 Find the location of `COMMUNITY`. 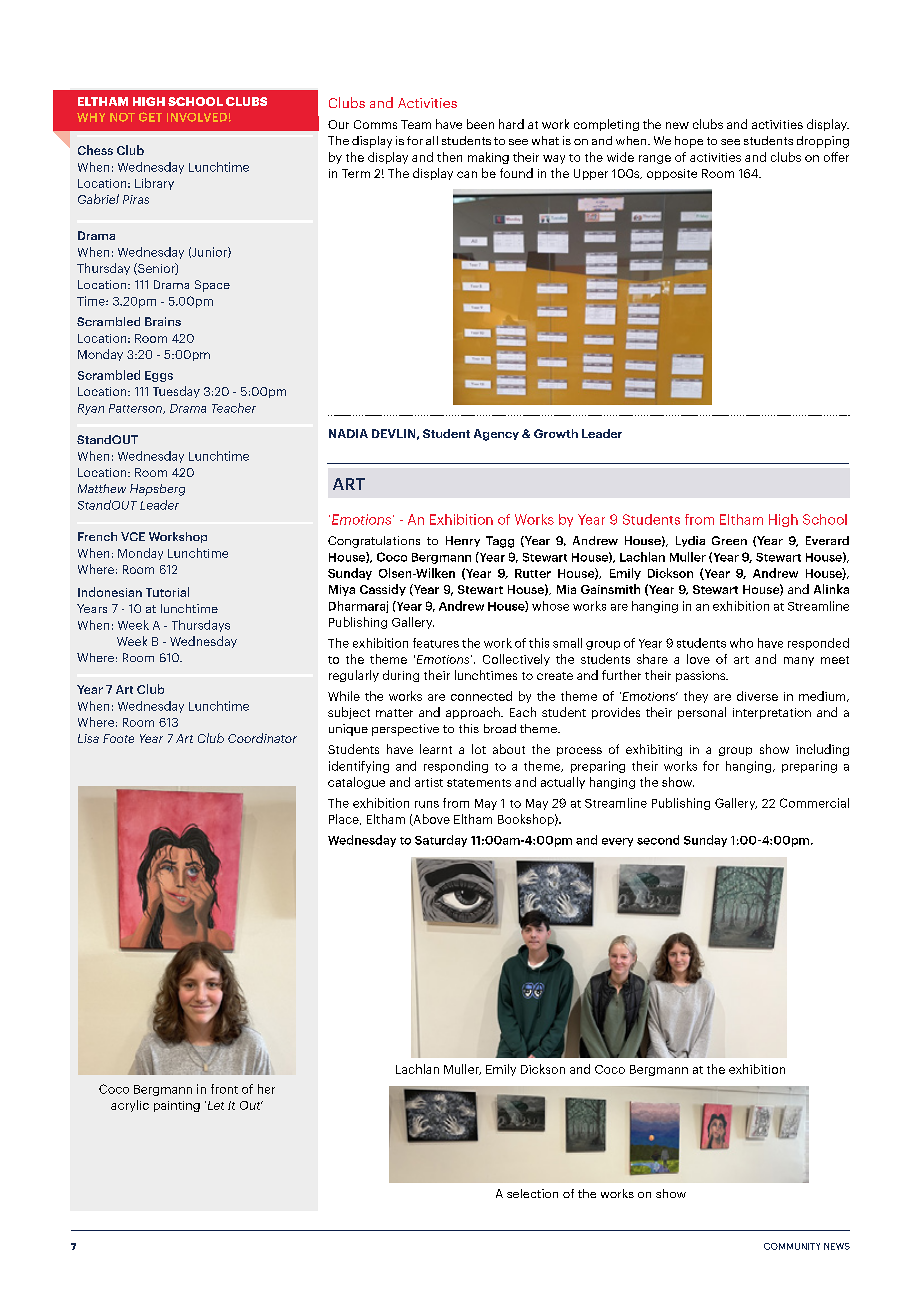

COMMUNITY is located at coordinates (792, 1246).
